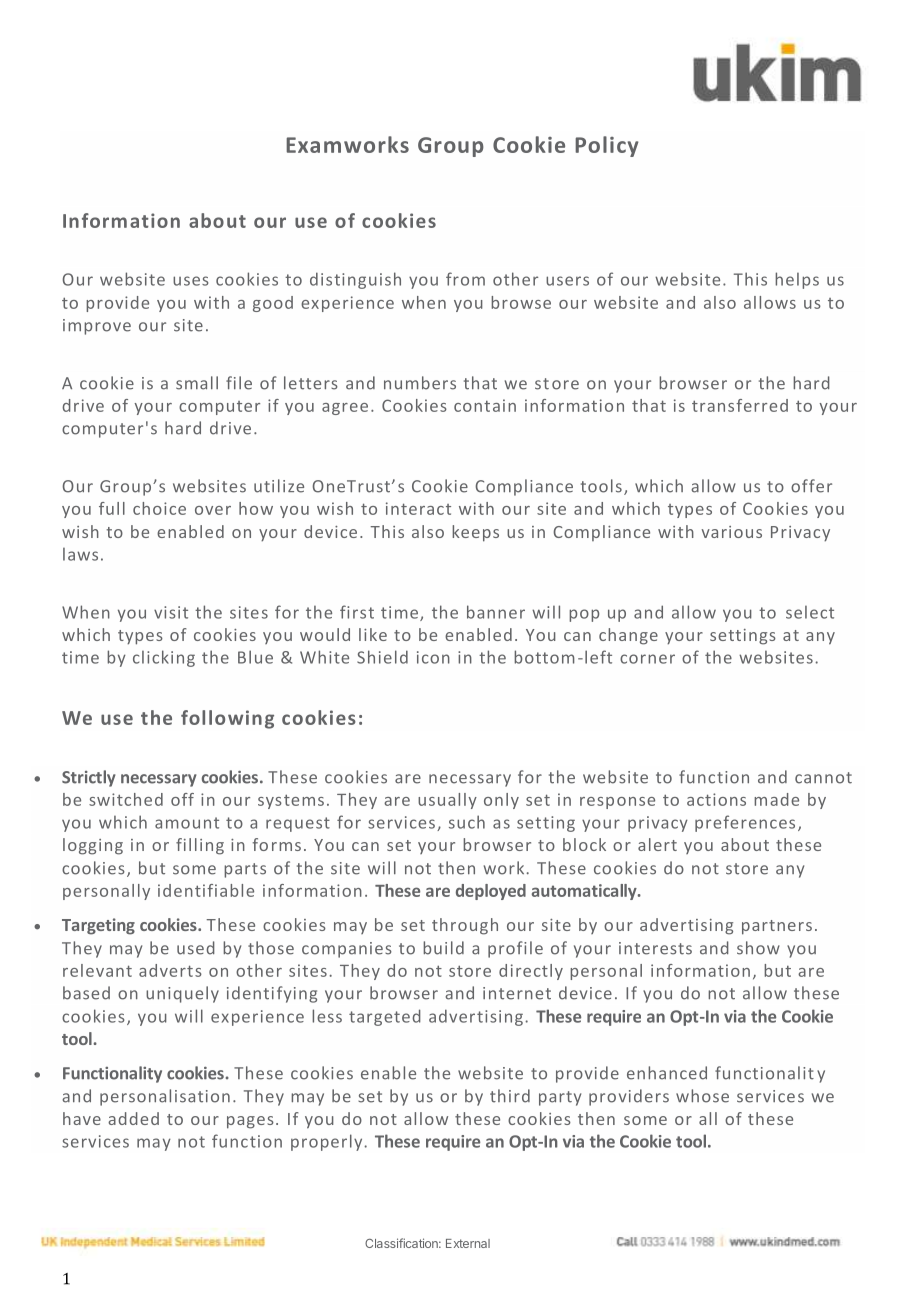 The width and height of the page is (924, 1308). Describe the element at coordinates (133, 1118) in the page. I see `added` at that location.
